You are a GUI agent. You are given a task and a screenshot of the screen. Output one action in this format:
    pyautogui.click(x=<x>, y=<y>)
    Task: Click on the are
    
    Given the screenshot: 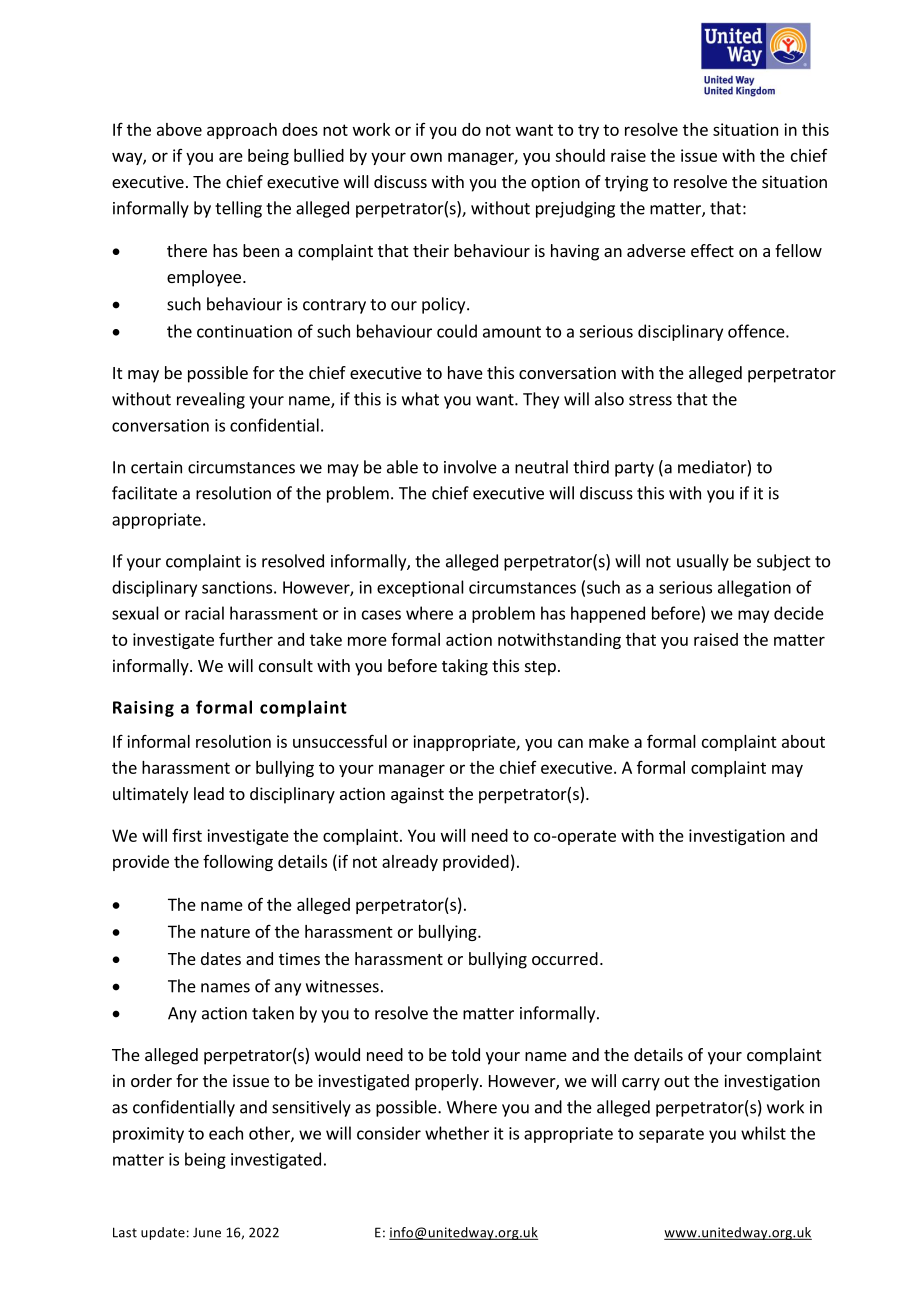 What is the action you would take?
    pyautogui.click(x=231, y=157)
